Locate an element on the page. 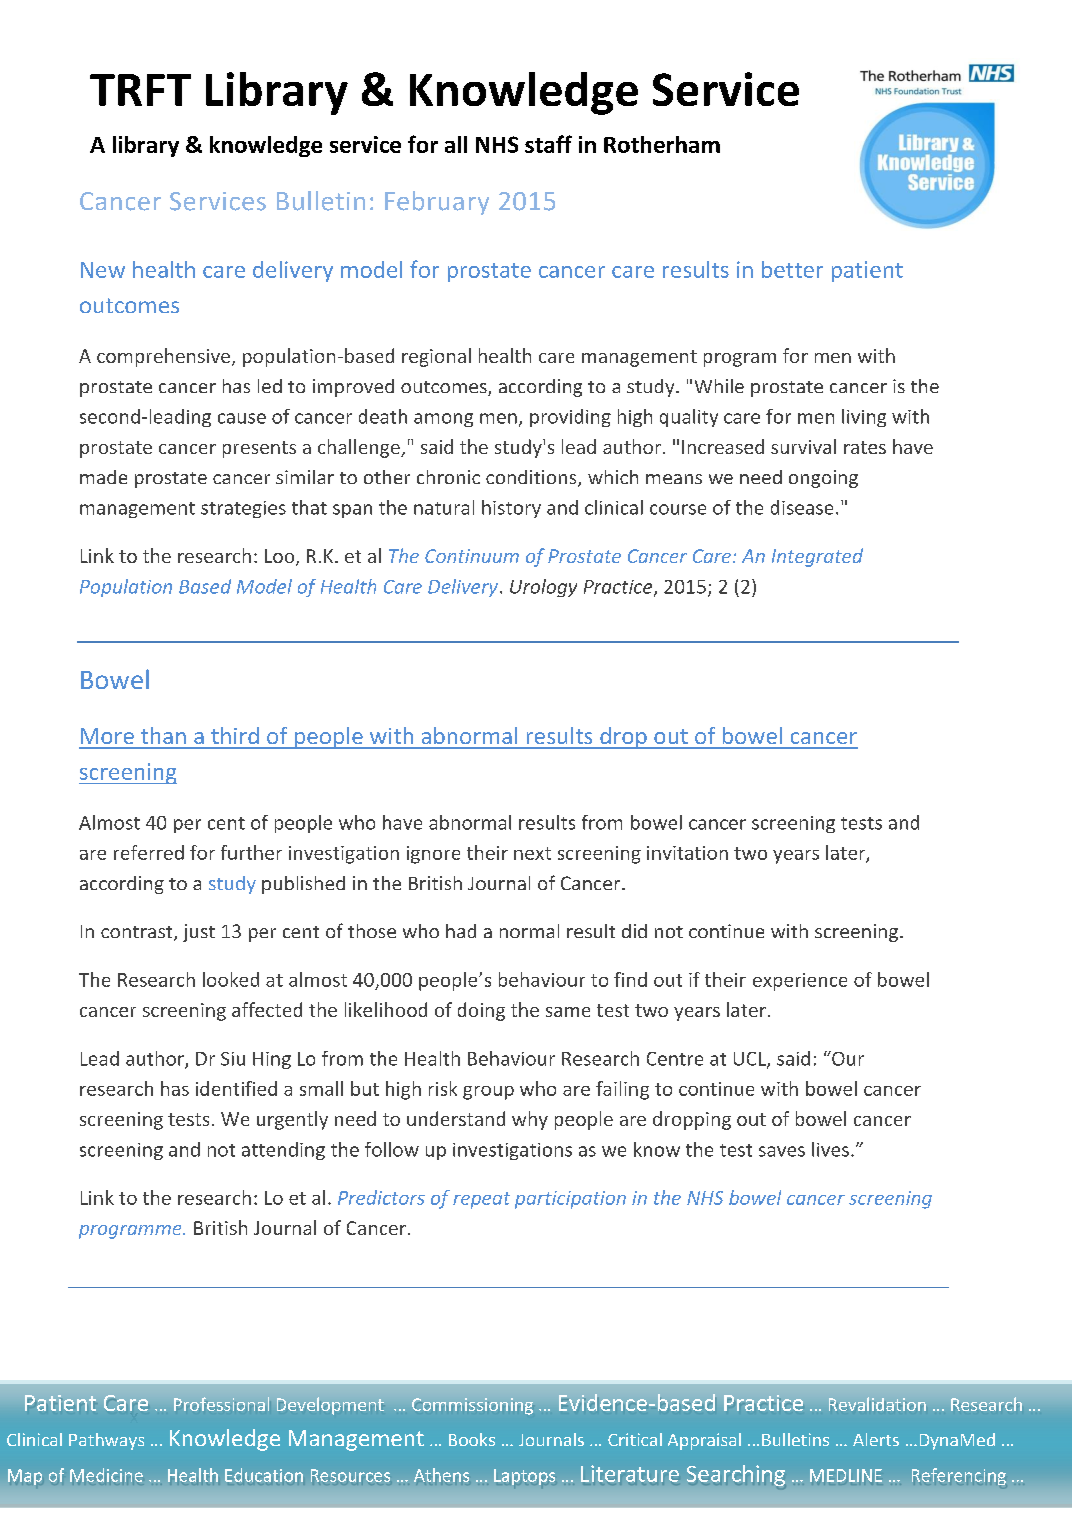 The height and width of the page is (1516, 1072). experience is located at coordinates (800, 982).
